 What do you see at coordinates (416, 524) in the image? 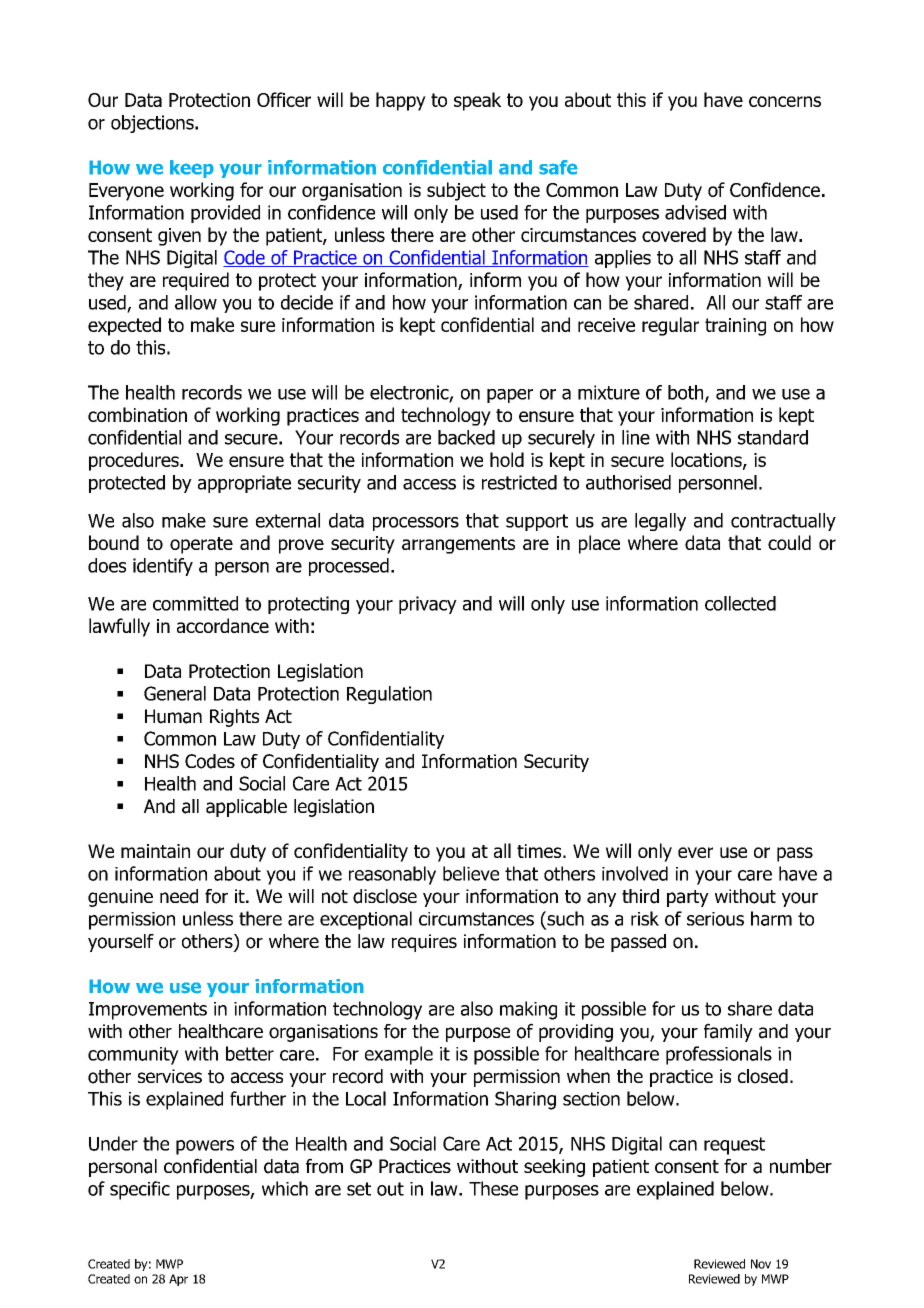
I see `processors` at bounding box center [416, 524].
